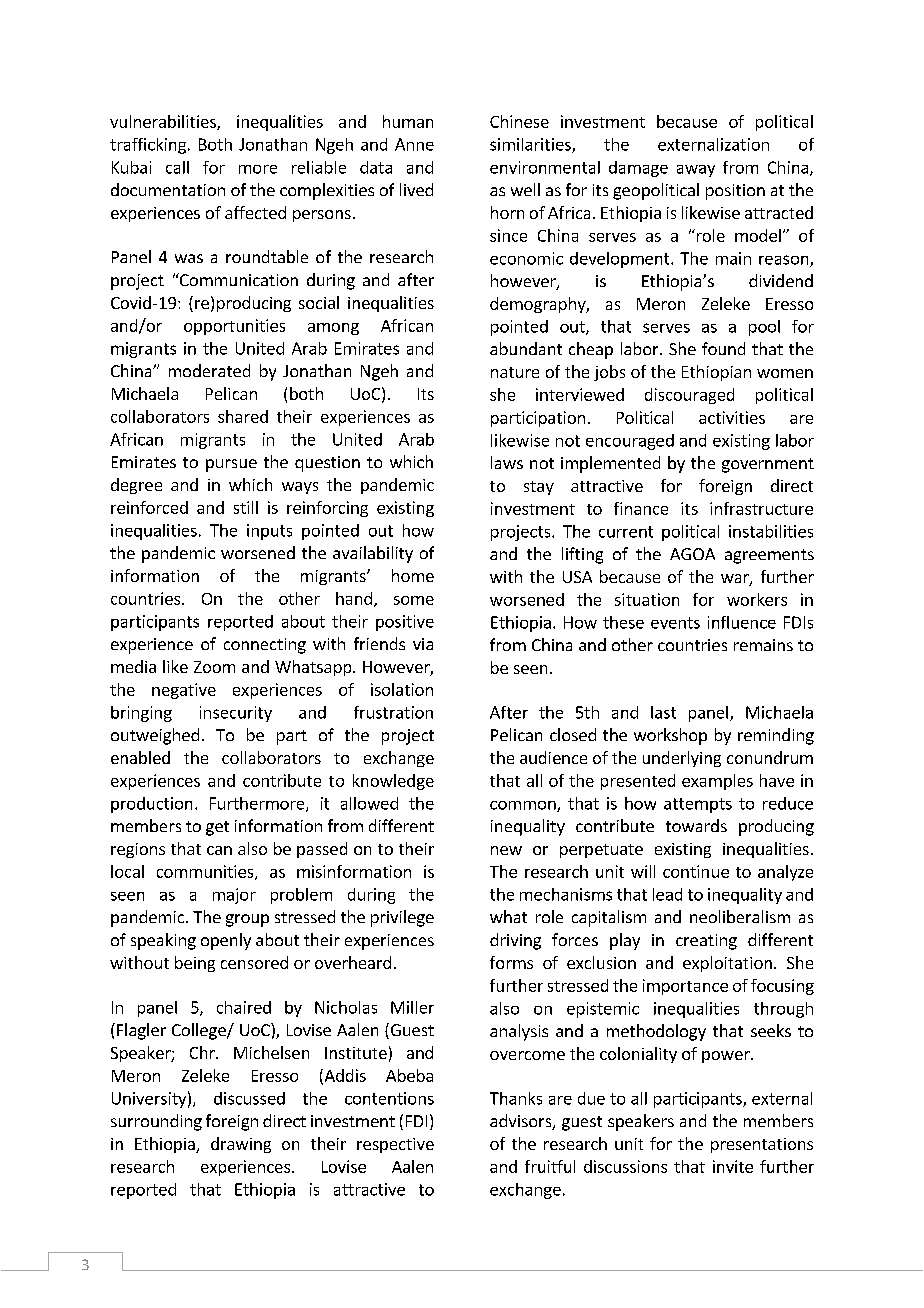 This screenshot has width=924, height=1308. Describe the element at coordinates (696, 171) in the screenshot. I see `away` at that location.
